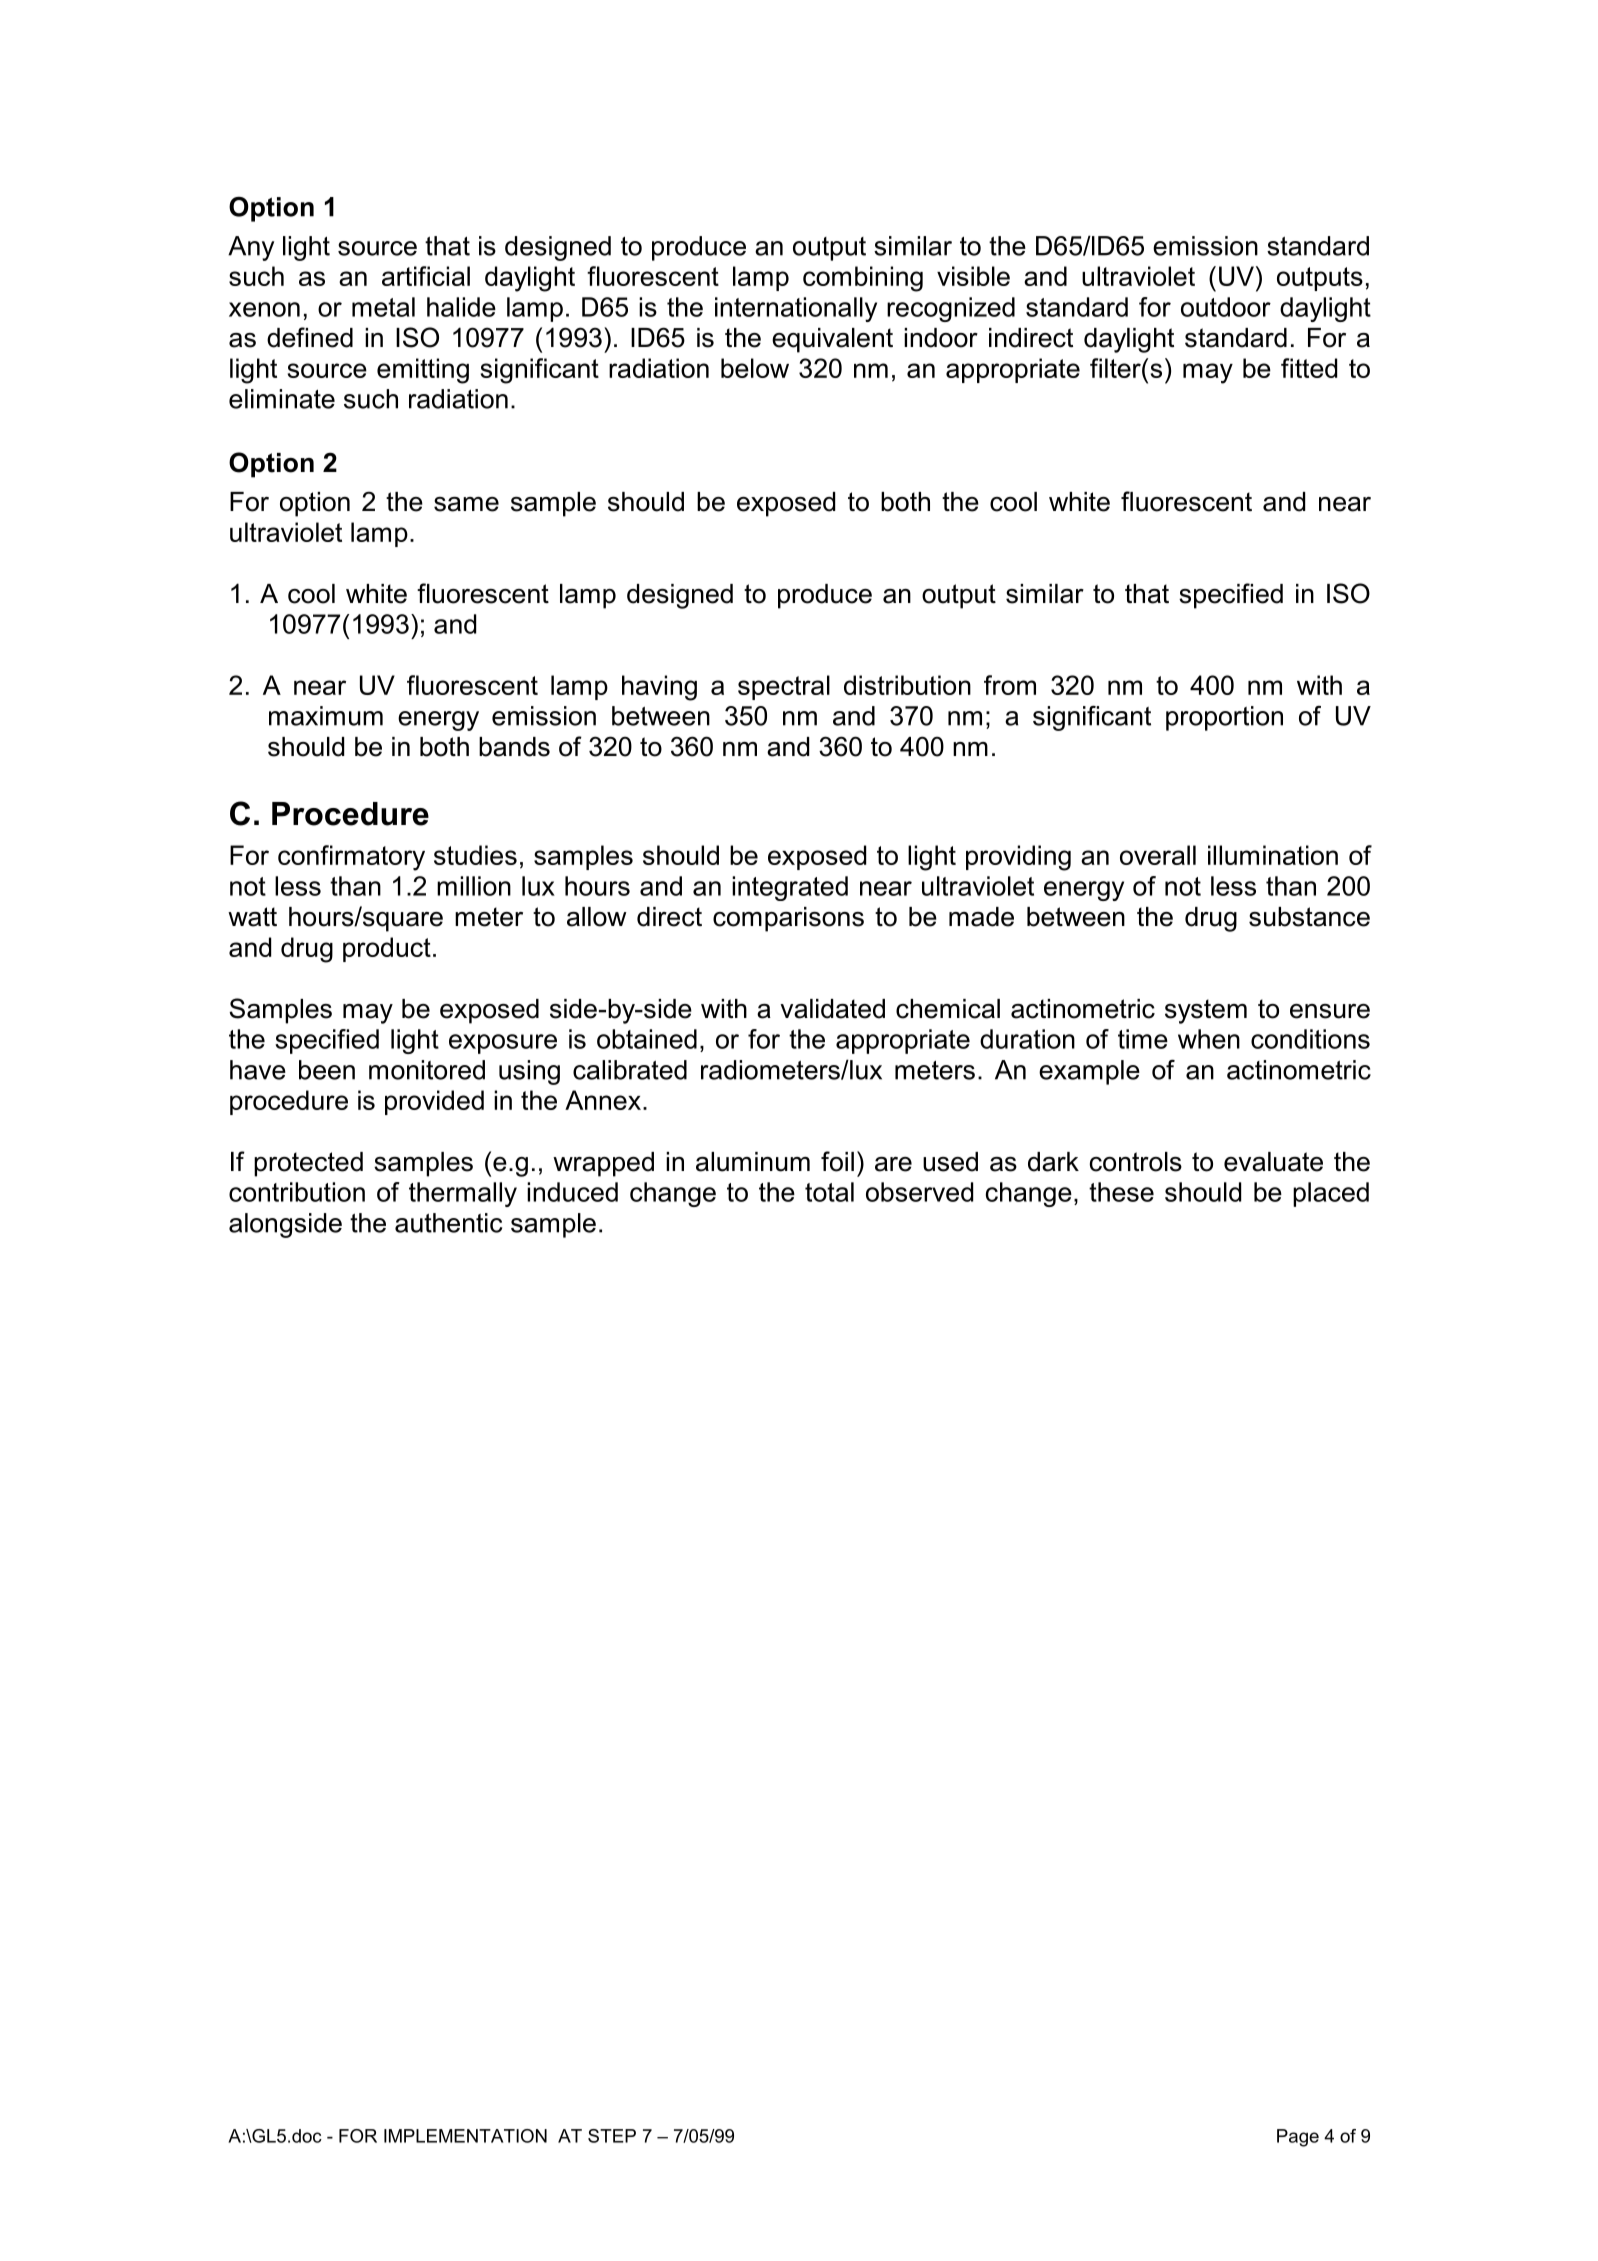  Describe the element at coordinates (919, 1192) in the document. I see `observed` at that location.
